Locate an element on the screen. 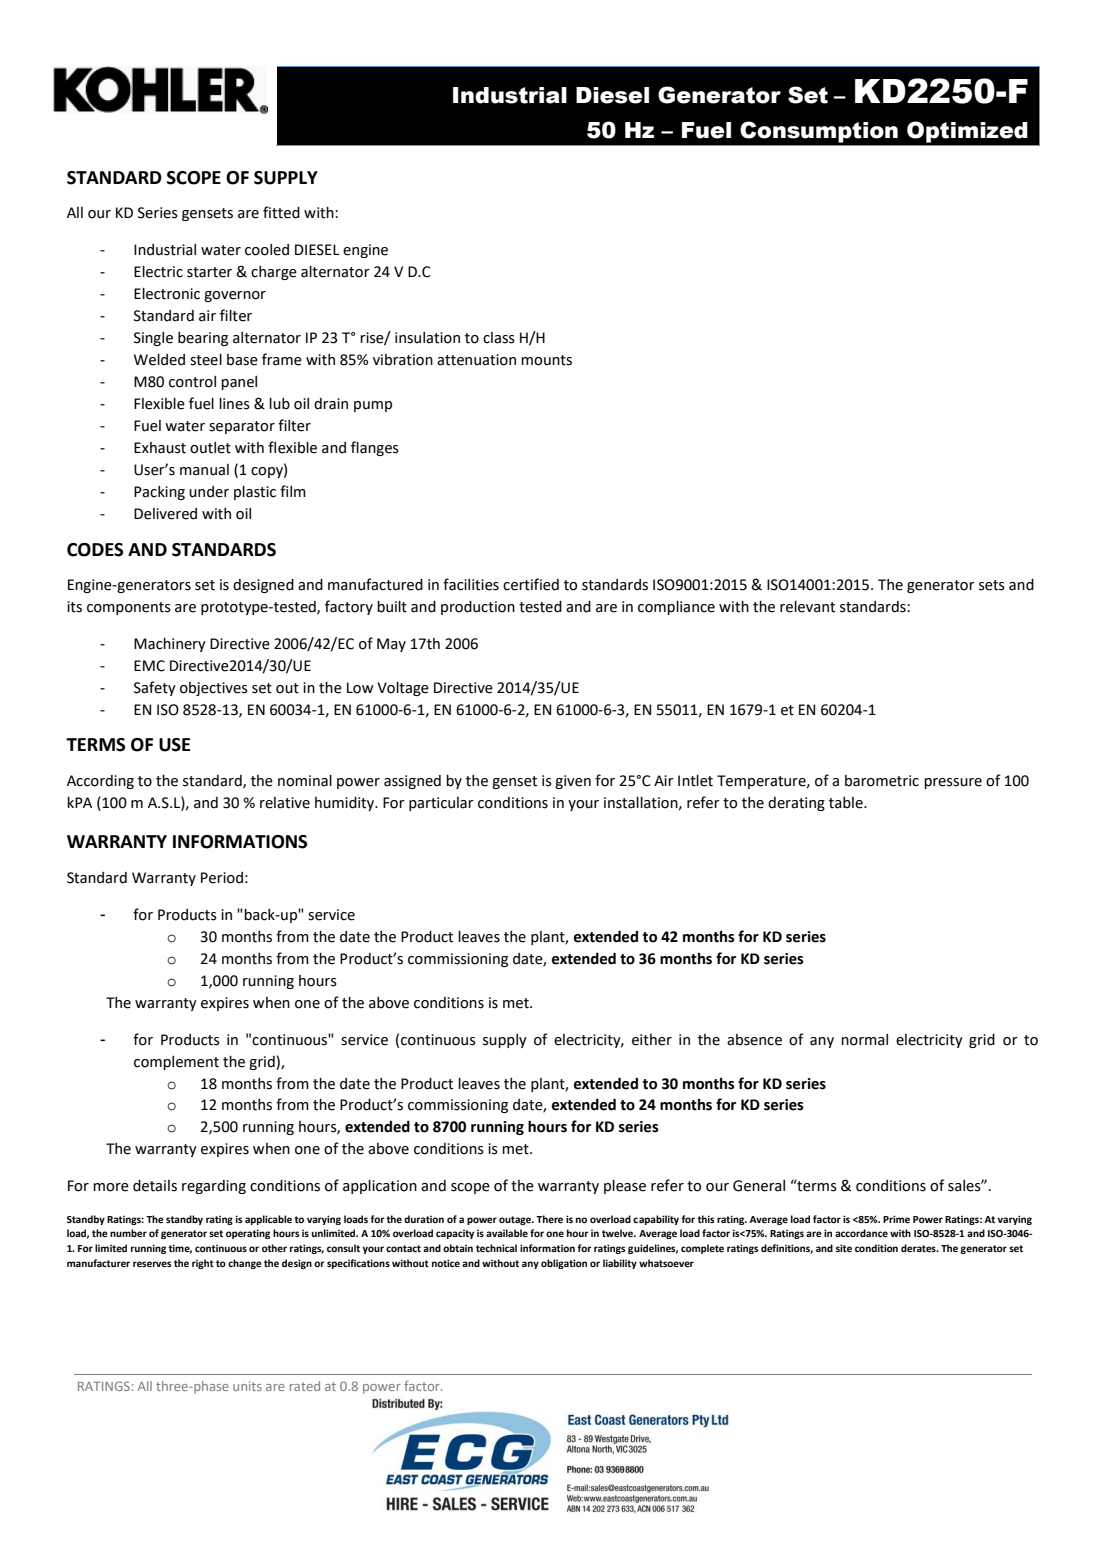 The width and height of the screenshot is (1104, 1561). either is located at coordinates (652, 1040).
